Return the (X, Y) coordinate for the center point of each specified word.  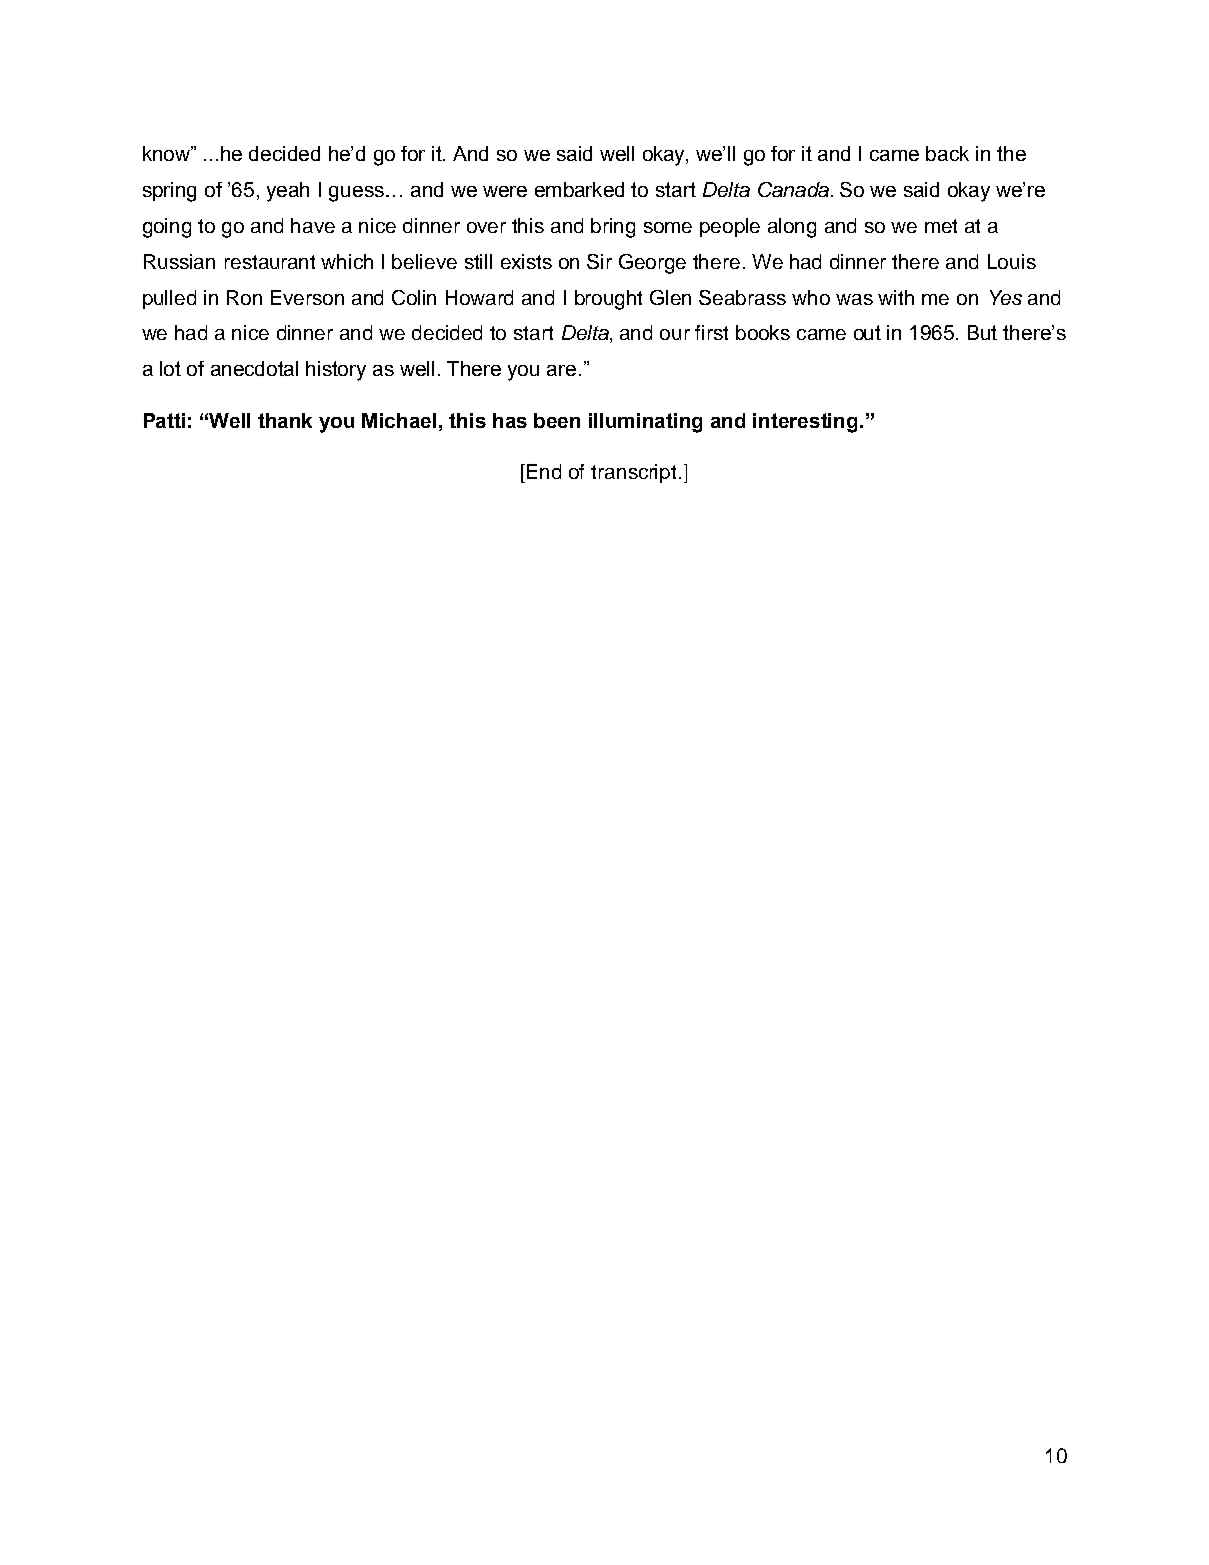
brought (608, 300)
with (896, 297)
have (313, 225)
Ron (244, 297)
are (561, 370)
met (941, 226)
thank (285, 420)
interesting (807, 423)
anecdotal (254, 368)
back (947, 153)
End (544, 471)
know (168, 153)
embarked (579, 189)
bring (613, 228)
